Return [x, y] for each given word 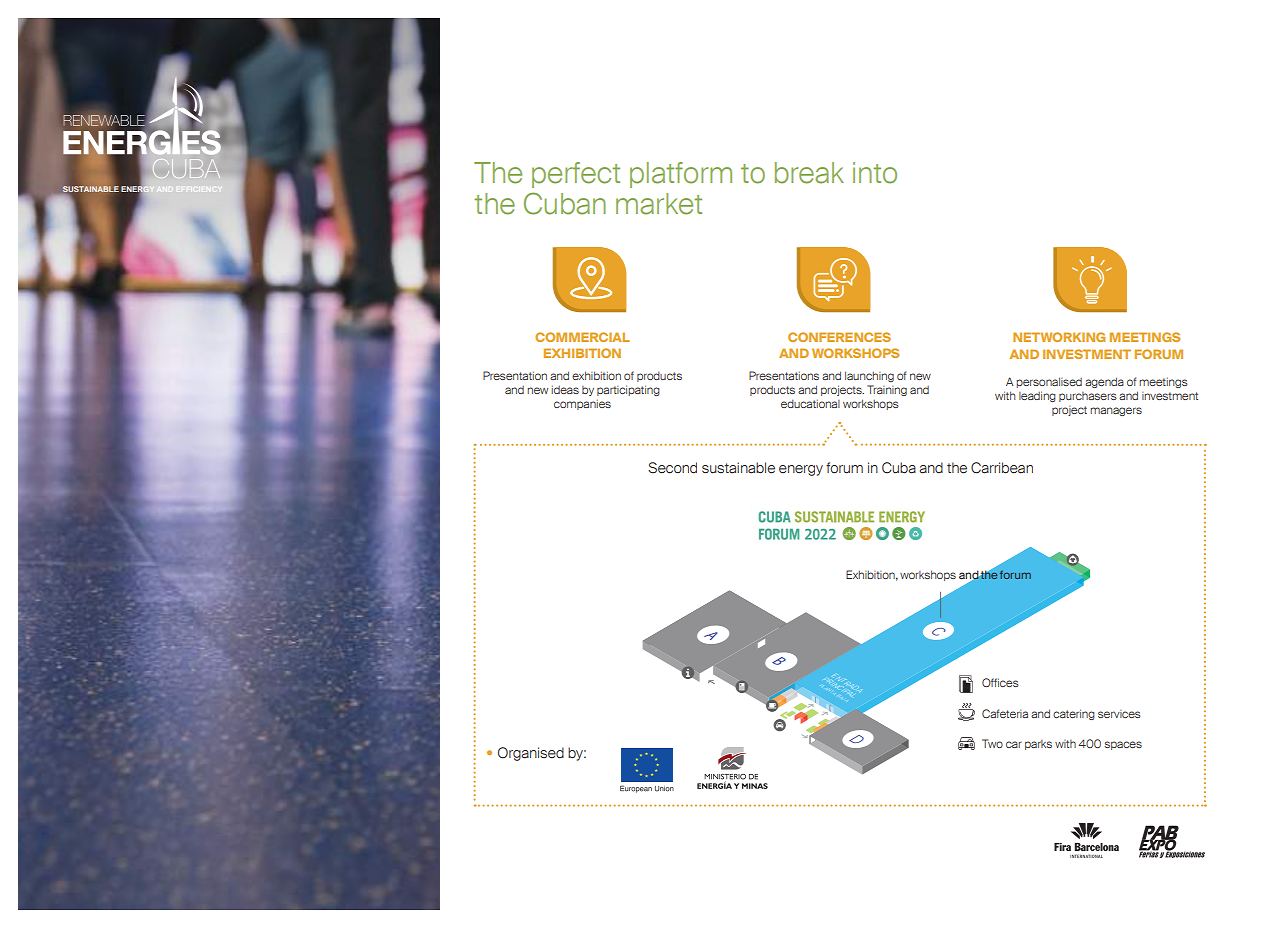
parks [1038, 745]
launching [869, 376]
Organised [531, 754]
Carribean [1002, 468]
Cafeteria [1005, 713]
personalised [1049, 382]
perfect [576, 175]
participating [628, 390]
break [809, 173]
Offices [1000, 682]
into [875, 173]
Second [672, 468]
